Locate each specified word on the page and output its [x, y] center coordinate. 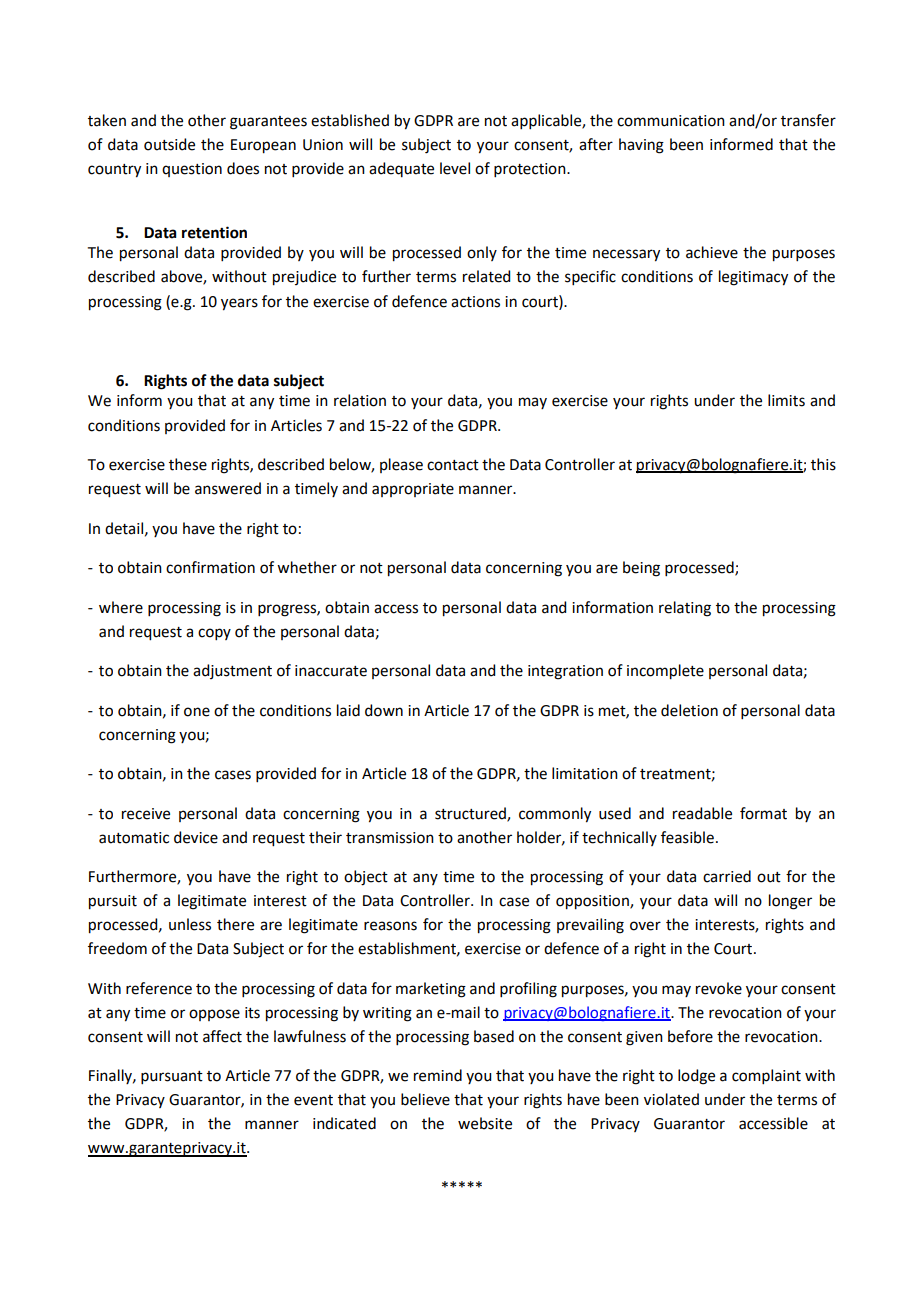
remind [438, 1075]
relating [685, 609]
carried [727, 876]
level [455, 168]
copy [214, 634]
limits [786, 400]
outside [169, 144]
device [196, 837]
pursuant [172, 1077]
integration [565, 672]
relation [360, 400]
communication [671, 121]
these [188, 464]
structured [471, 814]
